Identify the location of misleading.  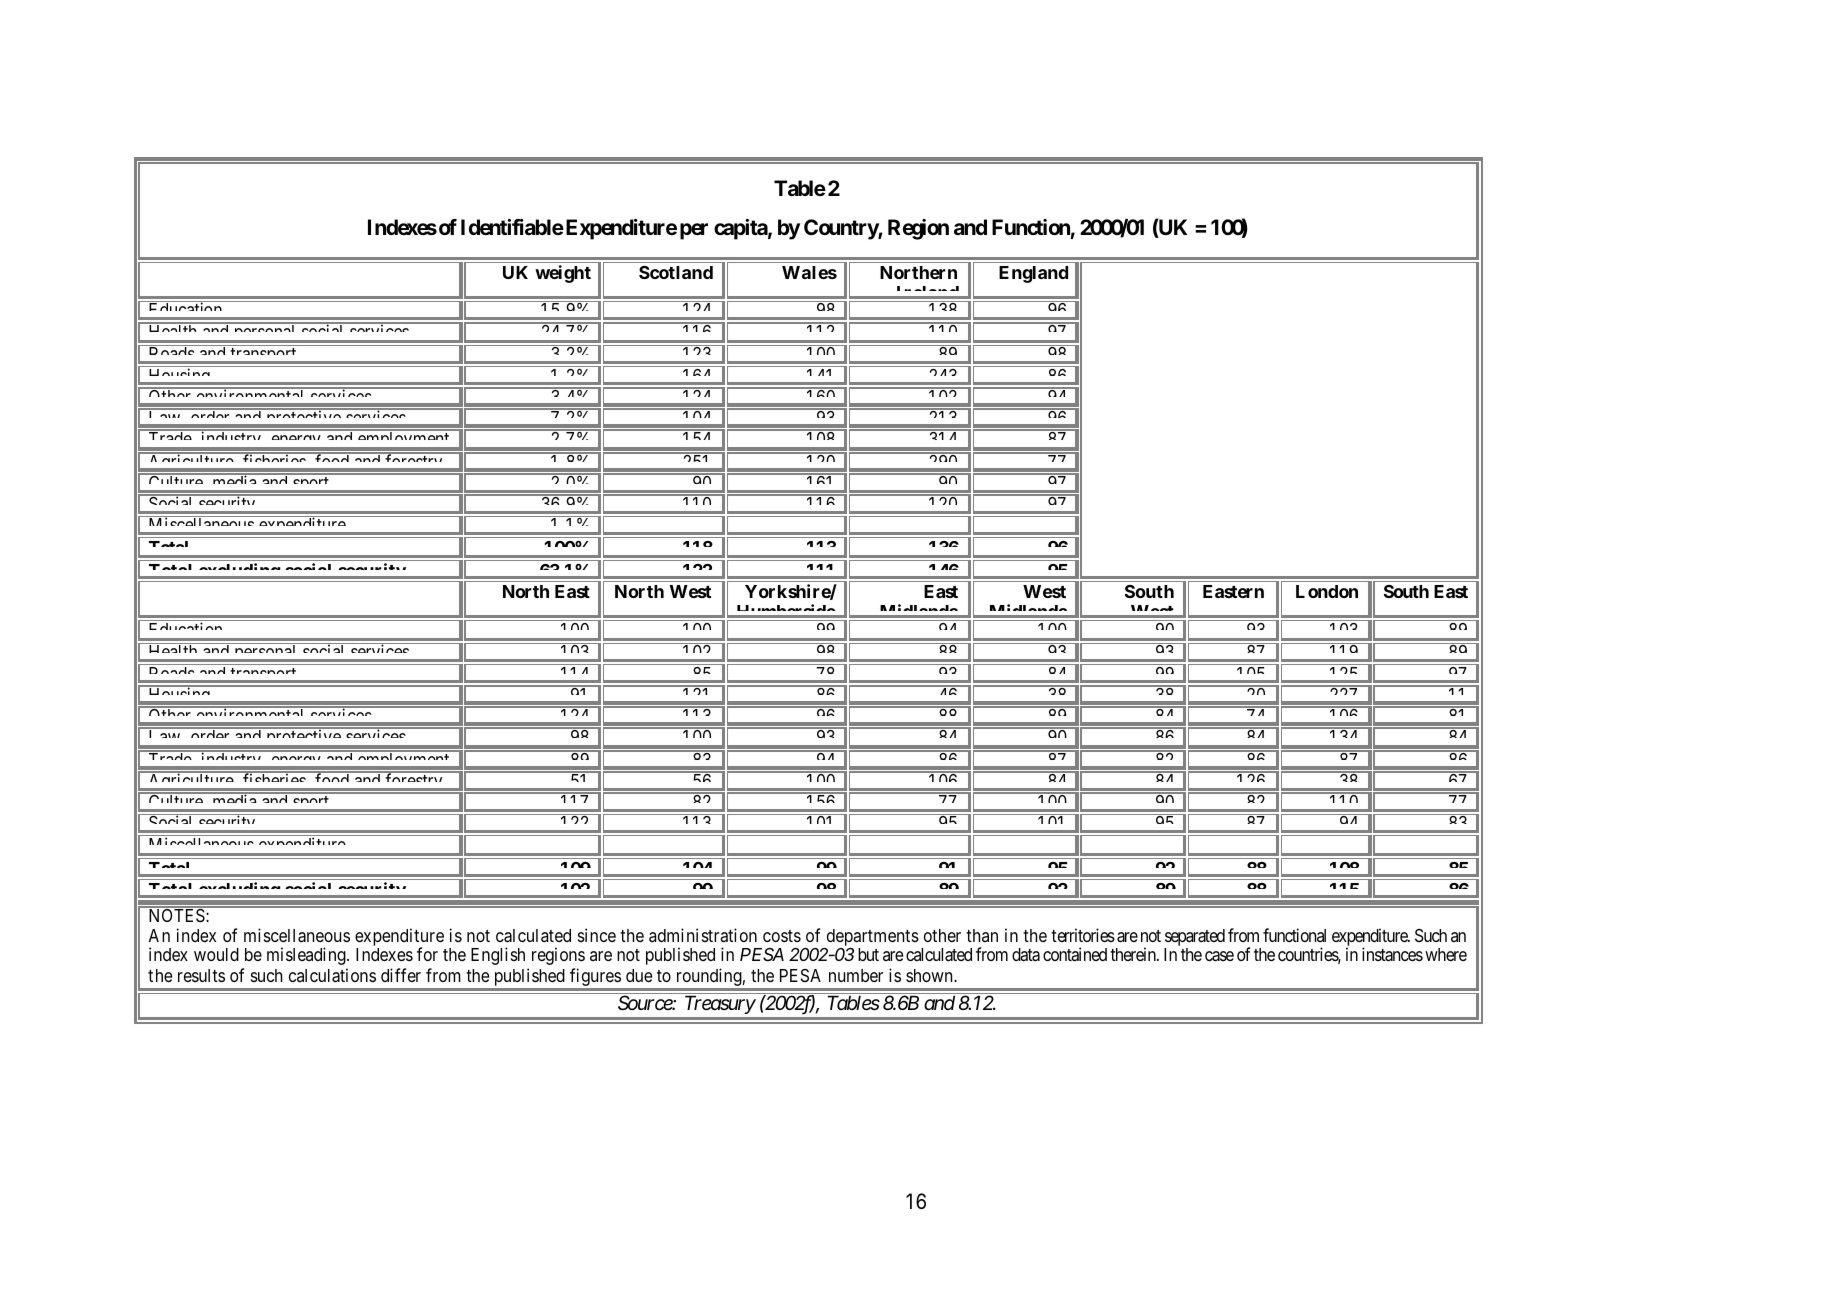
(307, 956).
